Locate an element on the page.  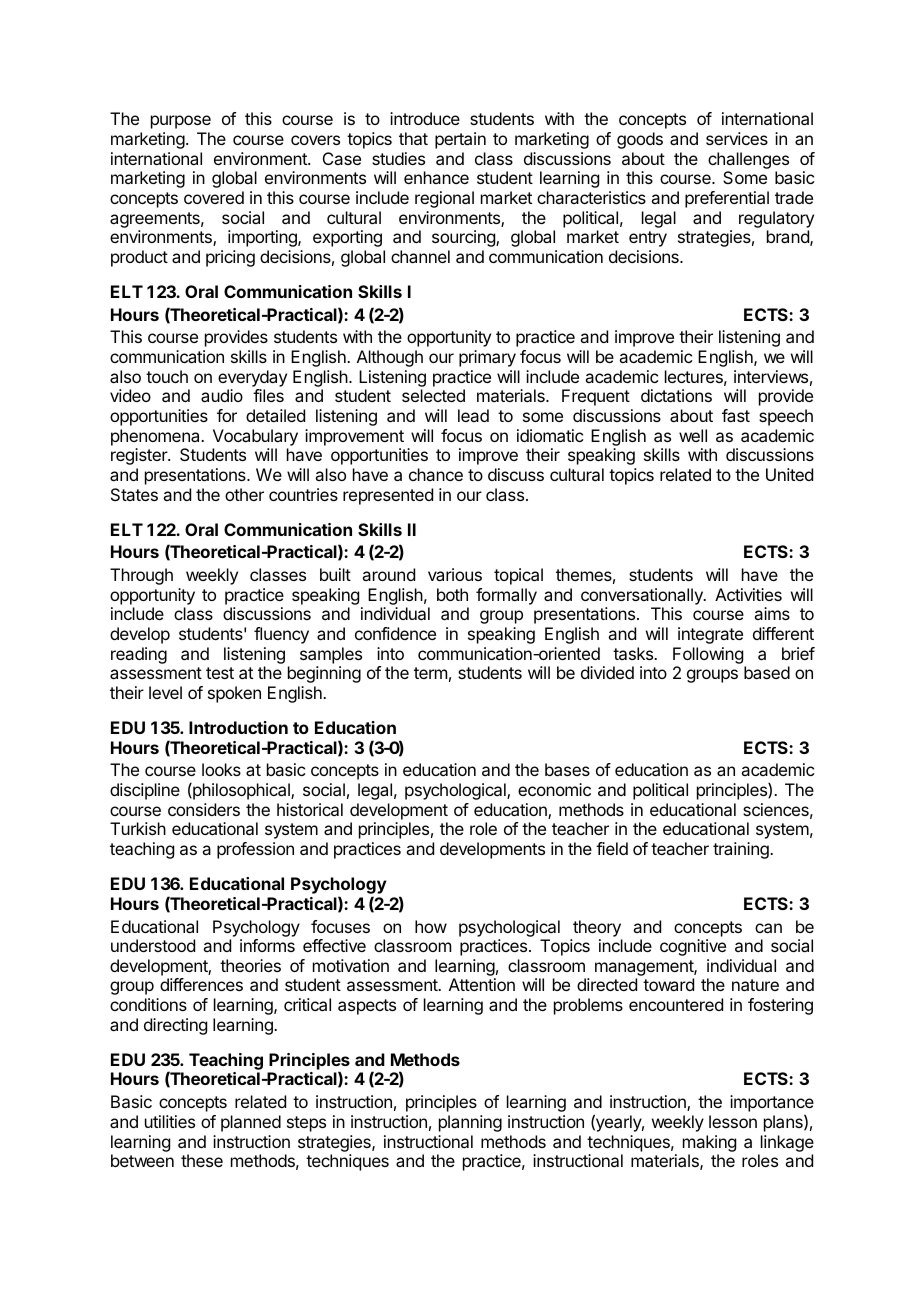
term is located at coordinates (430, 673).
